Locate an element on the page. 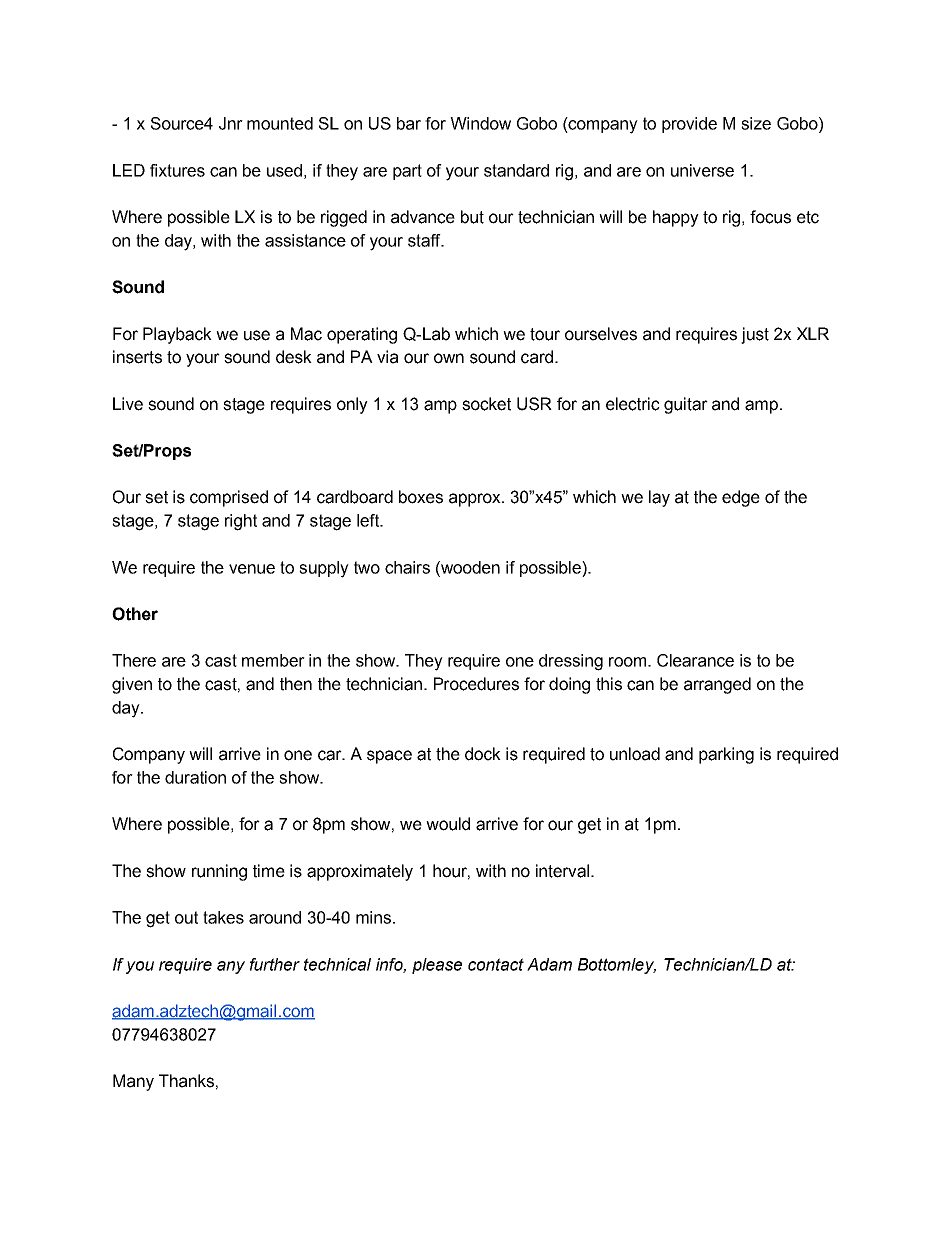 The image size is (952, 1233). Thanks is located at coordinates (186, 1081).
